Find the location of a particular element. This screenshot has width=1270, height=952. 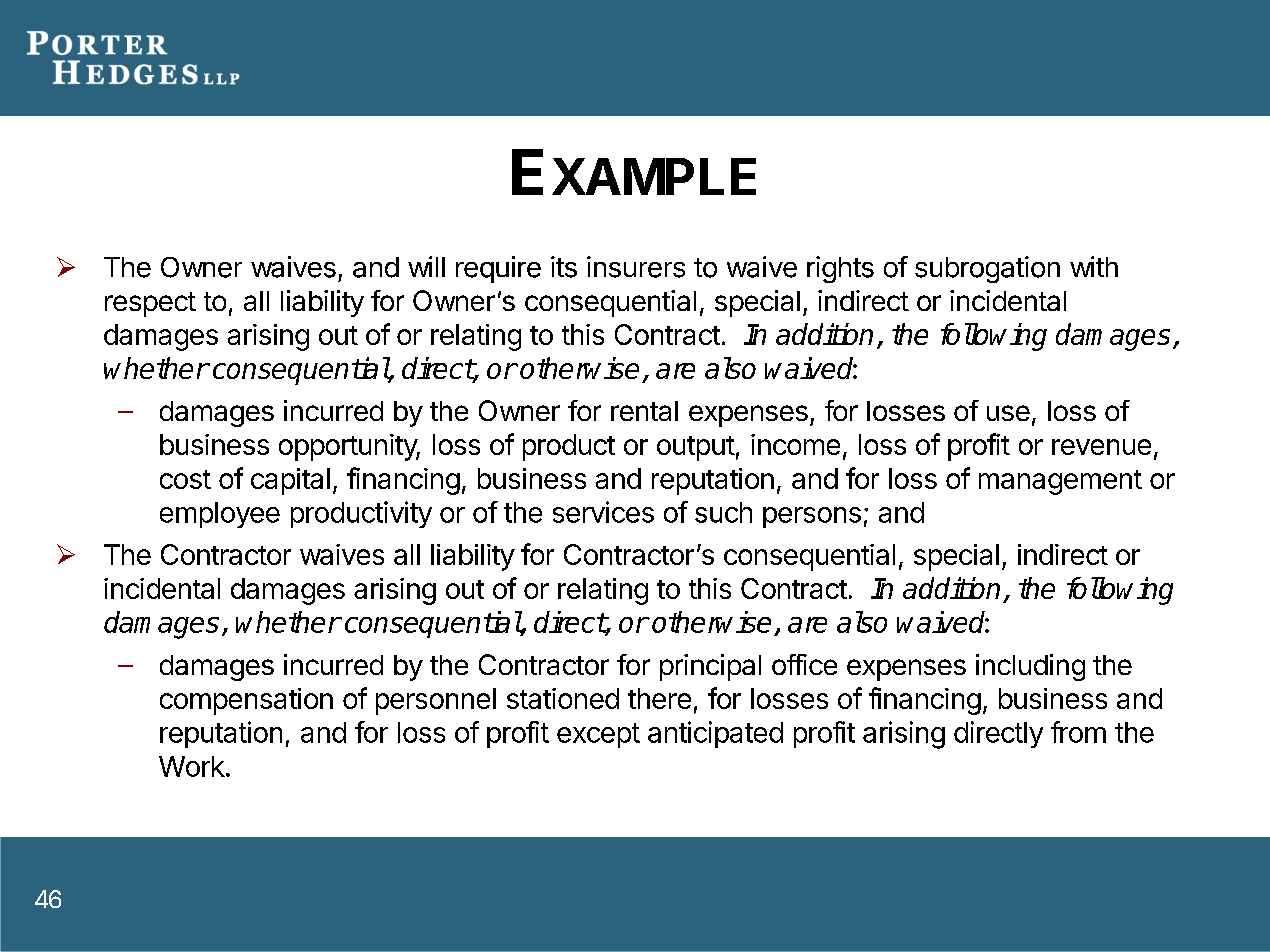

management is located at coordinates (1060, 482).
